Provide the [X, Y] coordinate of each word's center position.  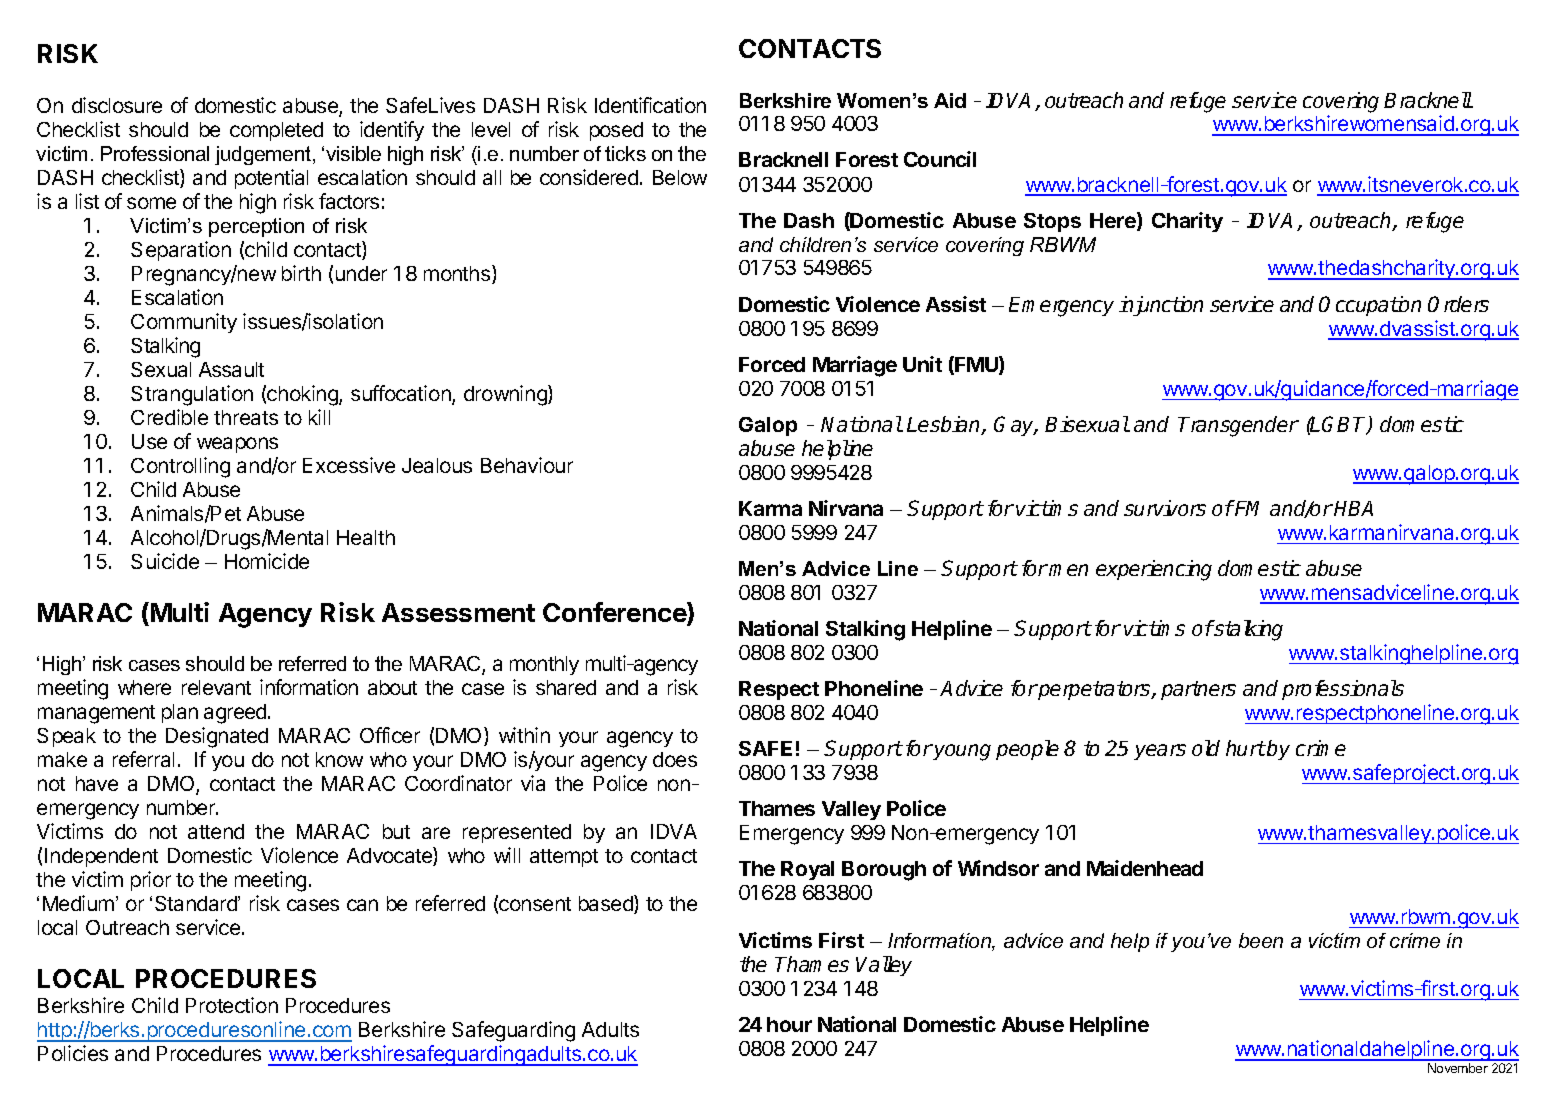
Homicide [267, 561]
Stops [1052, 222]
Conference [615, 613]
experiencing [1154, 570]
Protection [232, 1005]
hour [789, 1024]
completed [276, 131]
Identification [650, 105]
